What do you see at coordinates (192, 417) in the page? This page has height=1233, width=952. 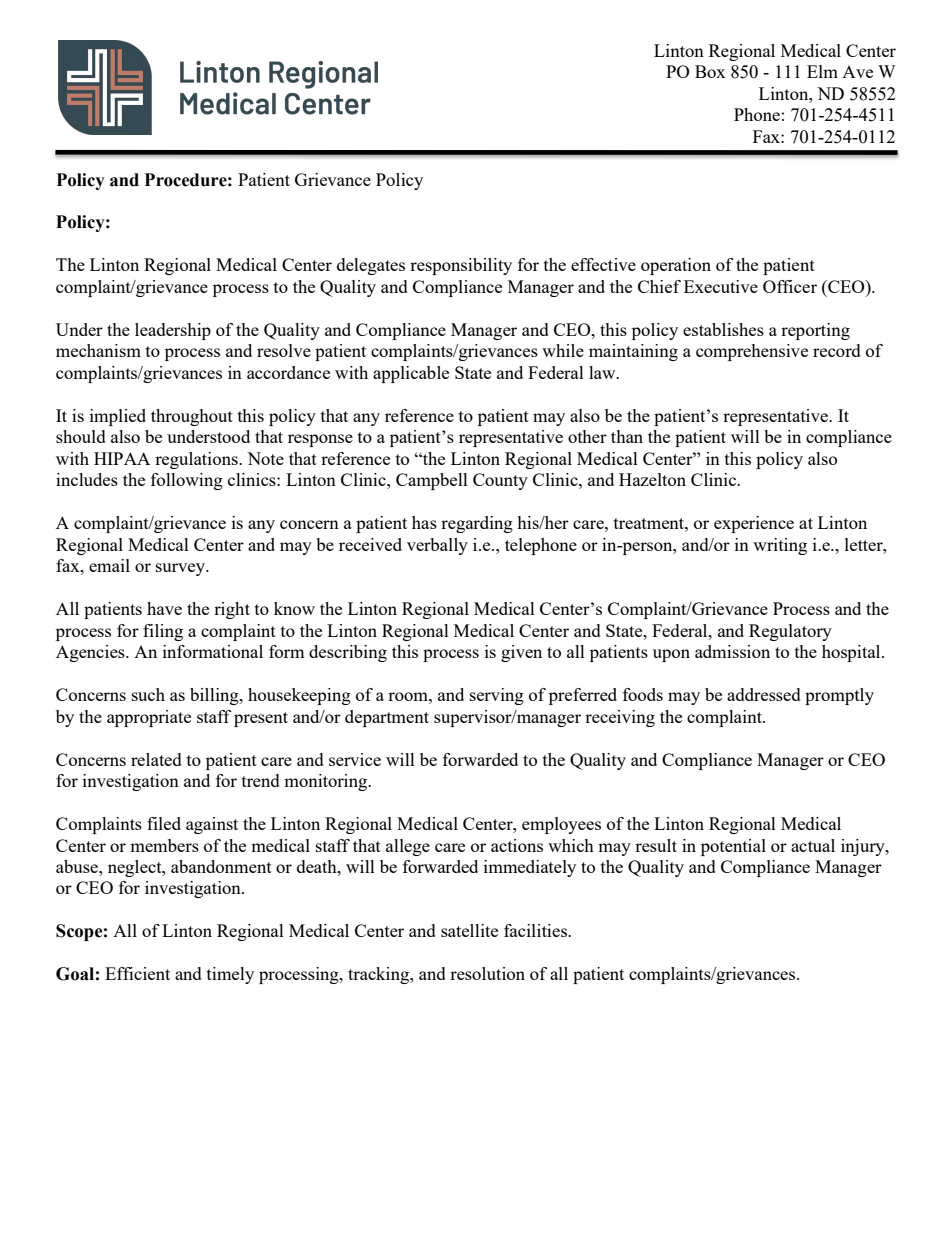 I see `throughout` at bounding box center [192, 417].
